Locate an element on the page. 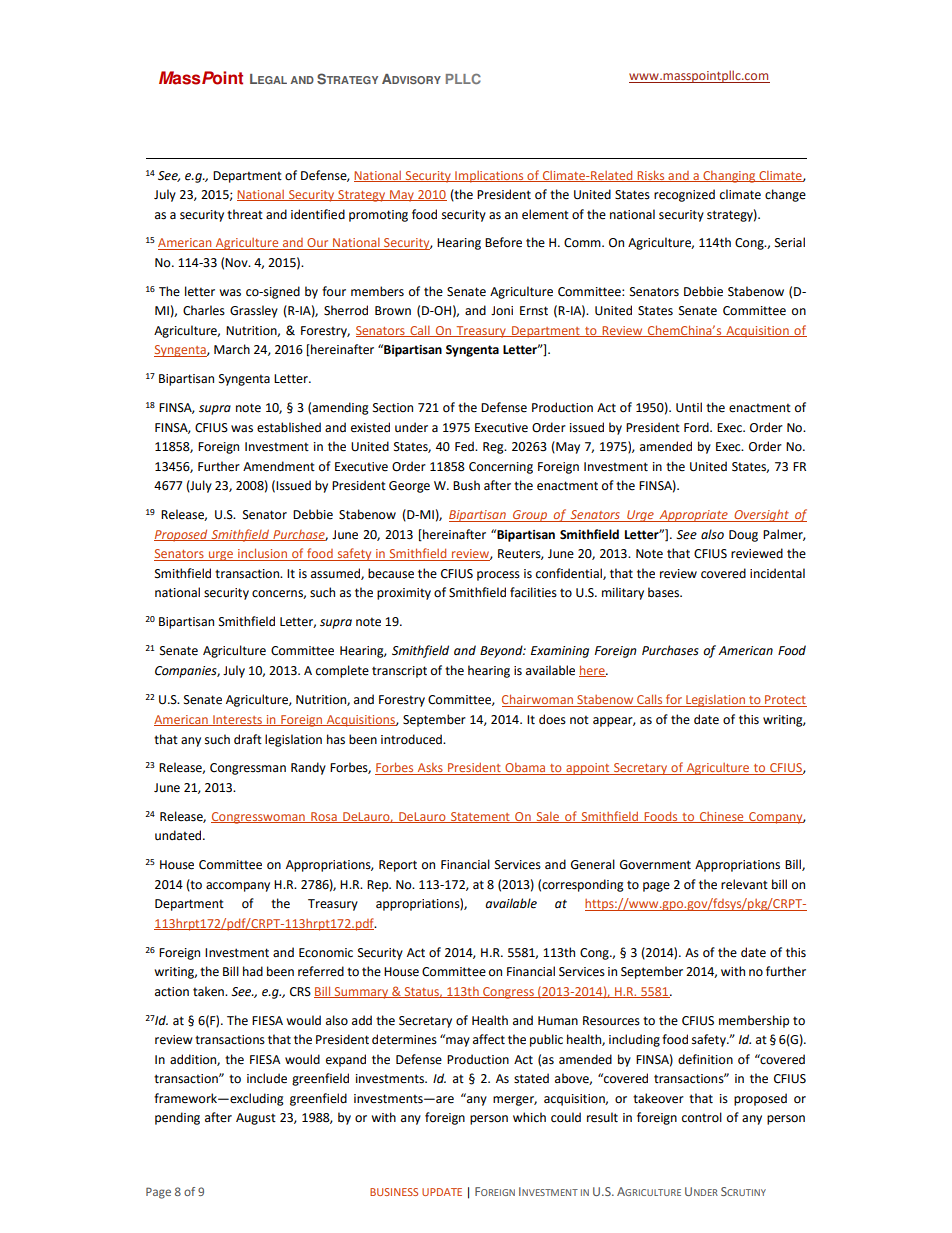 Image resolution: width=952 pixels, height=1233 pixels. Implications is located at coordinates (489, 177).
